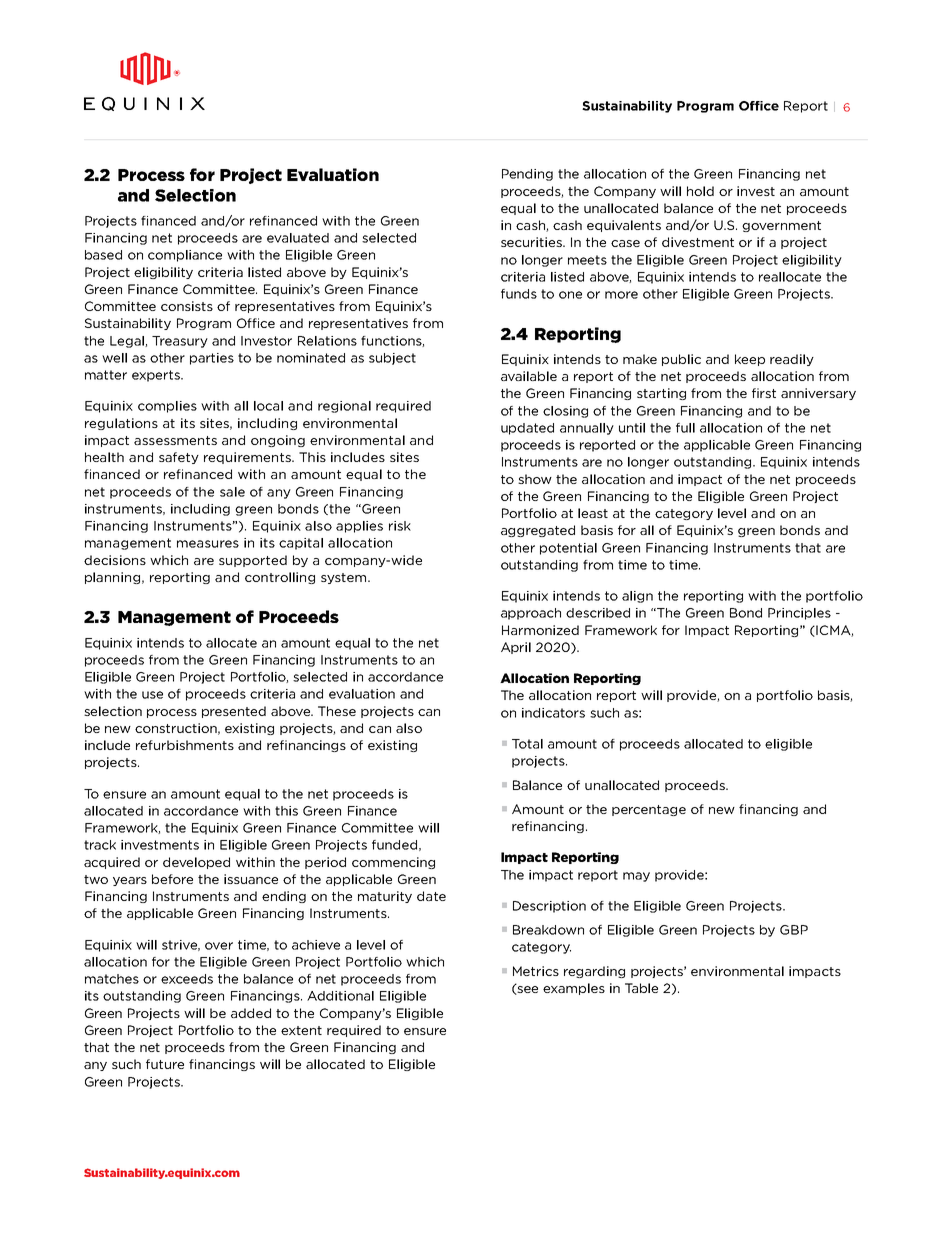  Describe the element at coordinates (685, 428) in the screenshot. I see `full` at that location.
